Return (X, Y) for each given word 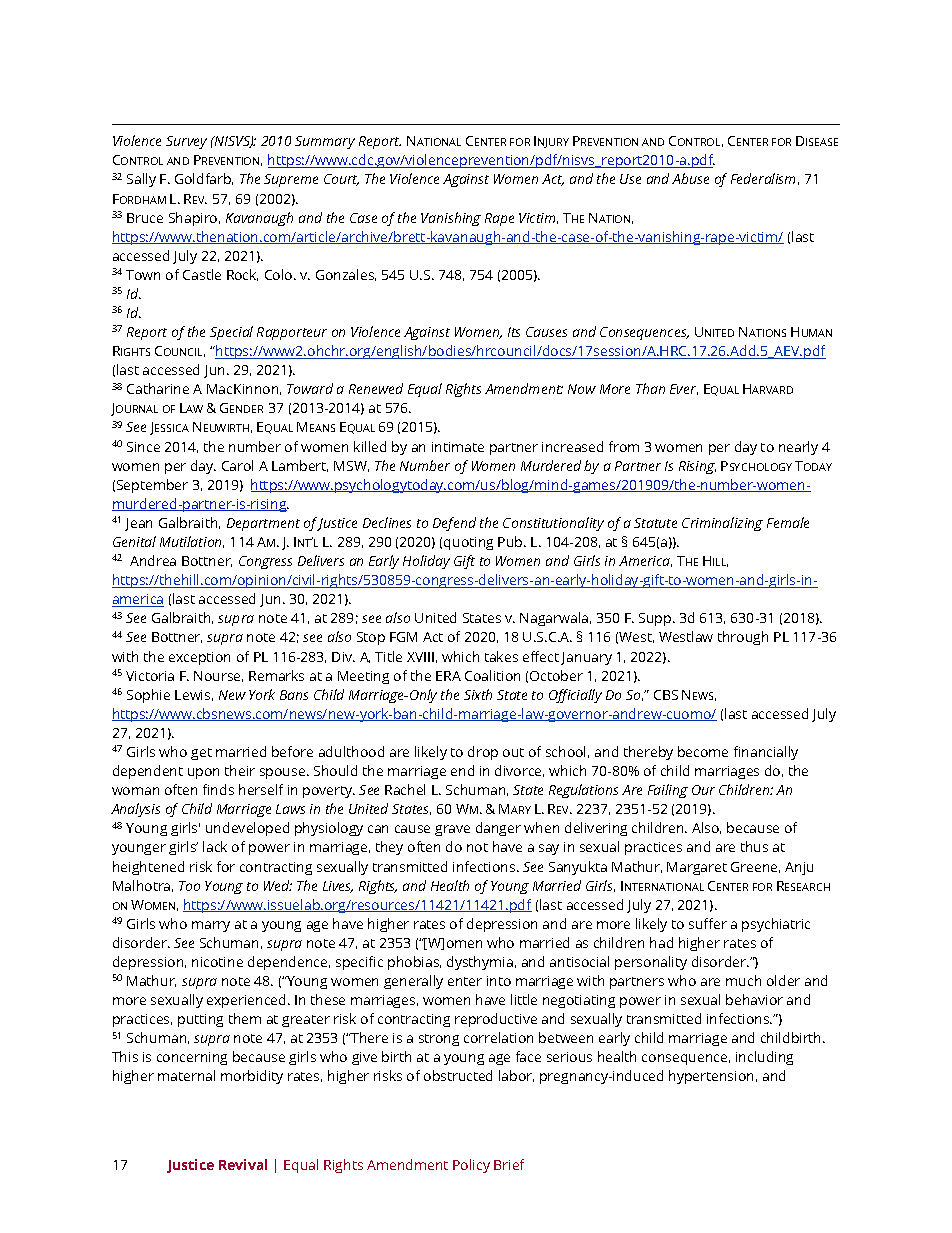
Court (341, 180)
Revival (243, 1164)
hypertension (711, 1077)
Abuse (690, 178)
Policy (471, 1166)
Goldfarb (204, 179)
